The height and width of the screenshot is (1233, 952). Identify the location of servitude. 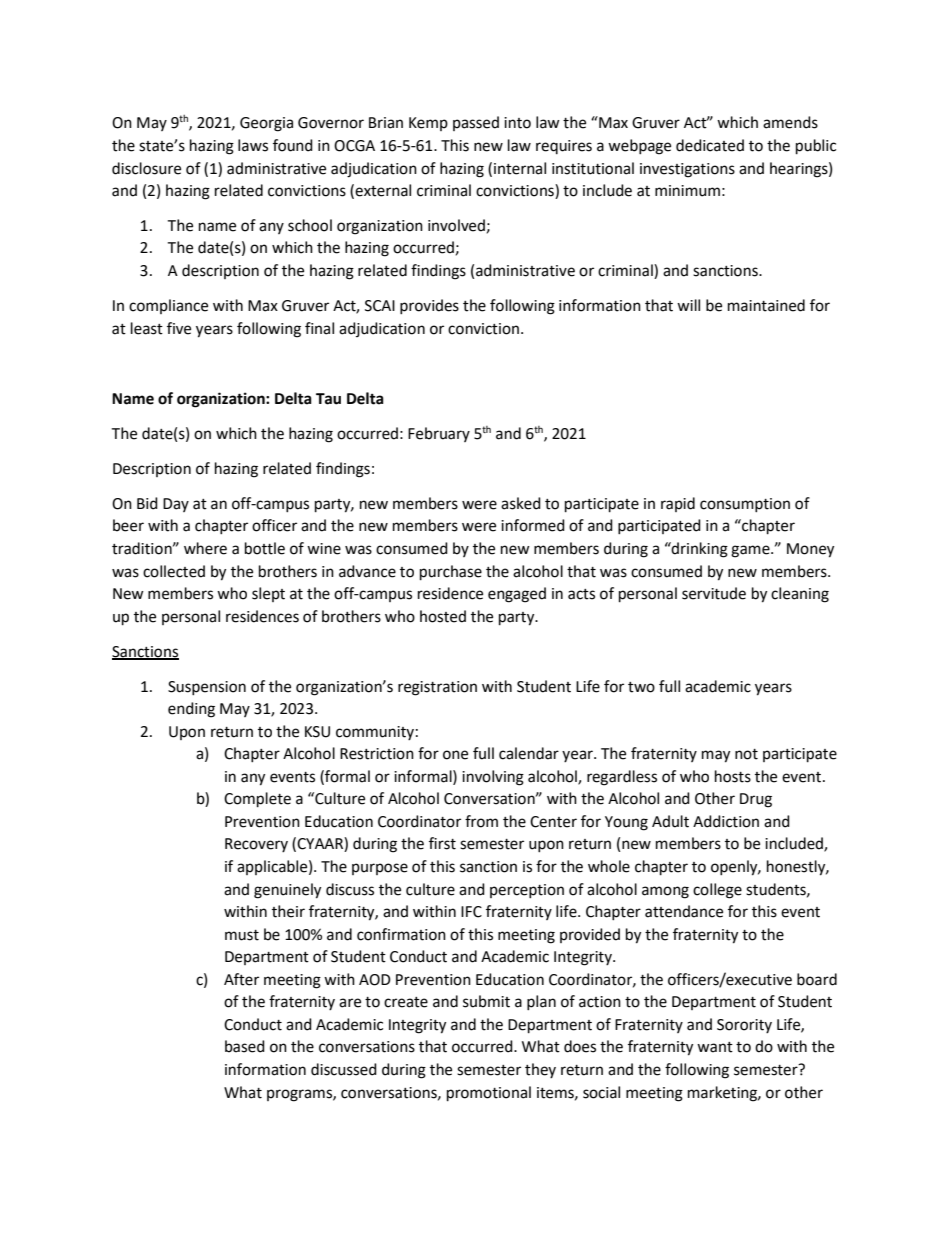
(714, 593).
